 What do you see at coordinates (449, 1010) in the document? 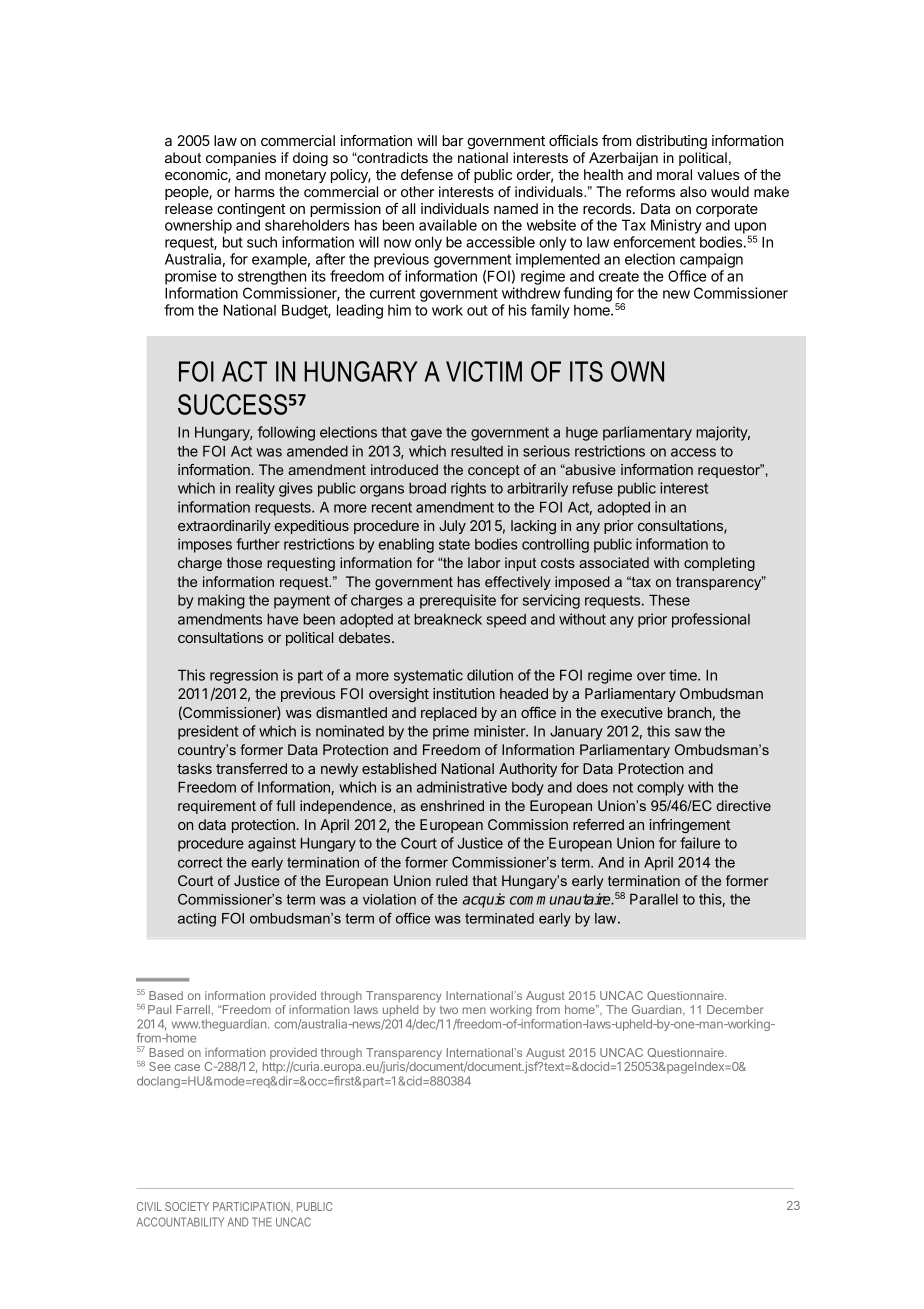
I see `two` at bounding box center [449, 1010].
